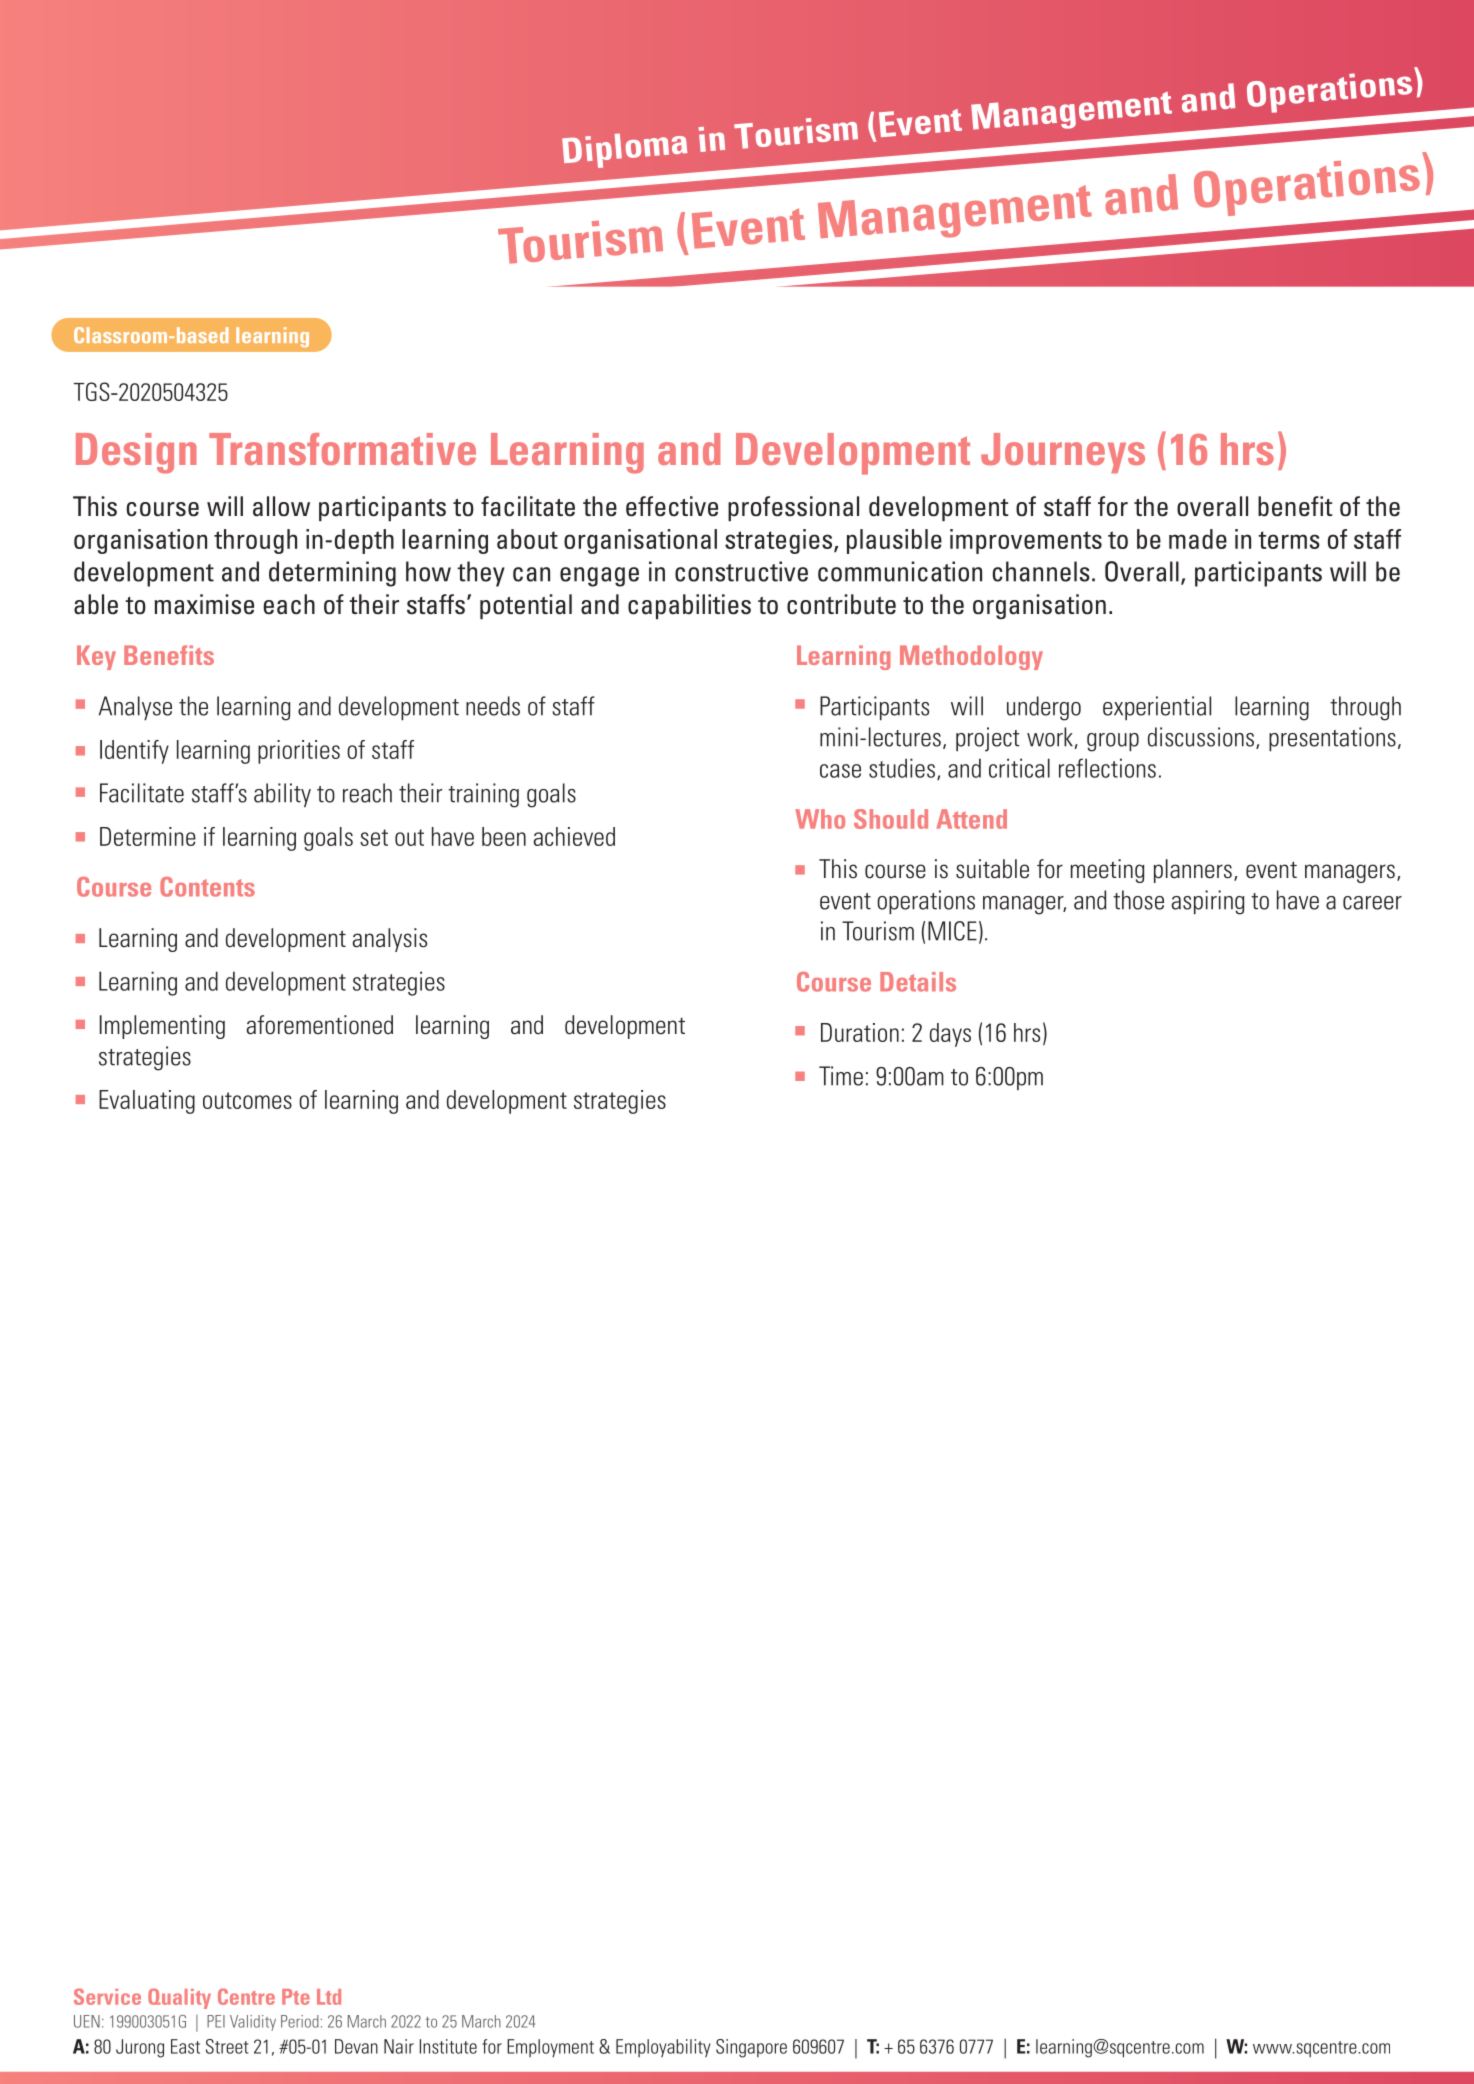 This screenshot has width=1474, height=2084. Describe the element at coordinates (247, 1100) in the screenshot. I see `outcomes` at that location.
